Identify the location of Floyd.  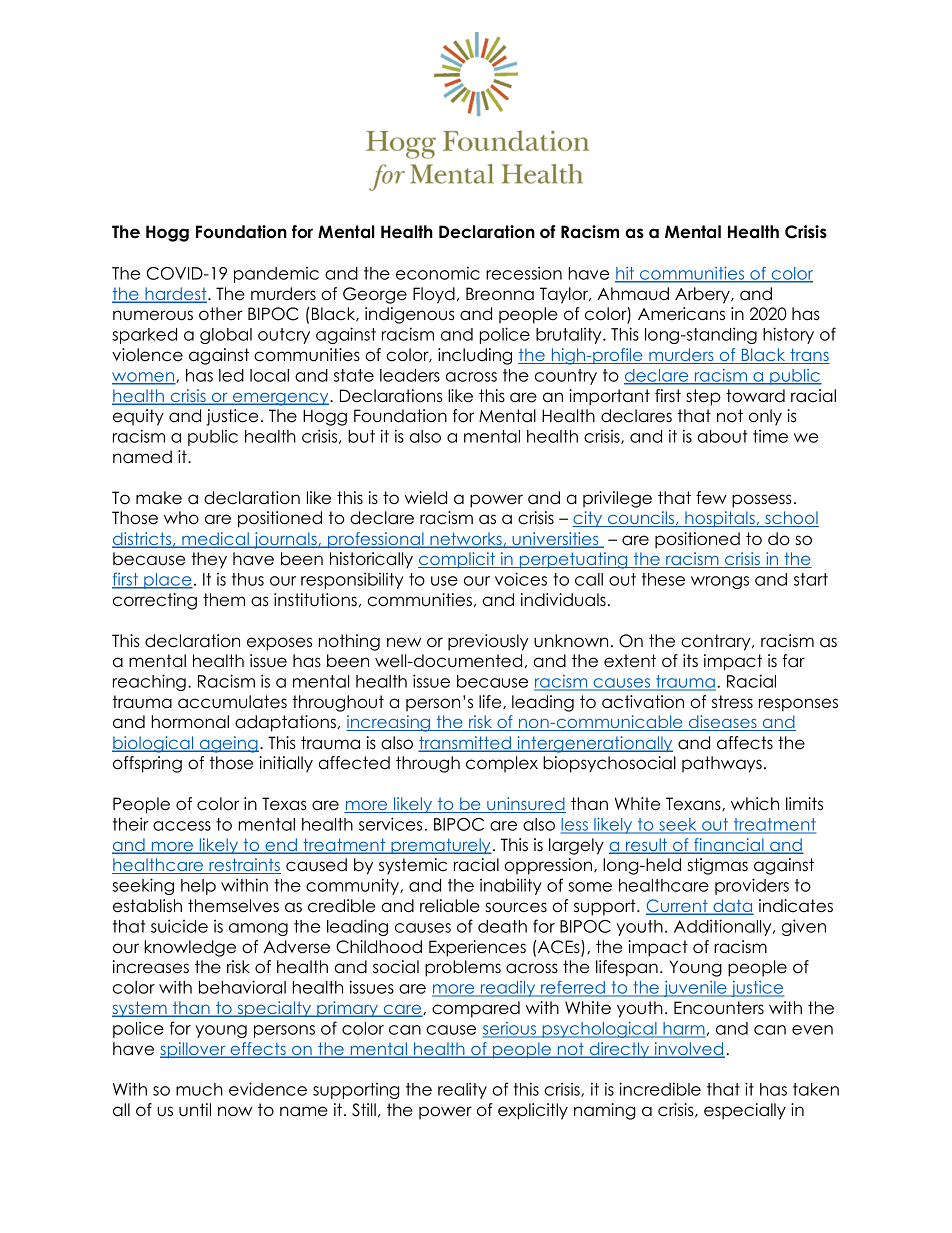
(434, 295).
